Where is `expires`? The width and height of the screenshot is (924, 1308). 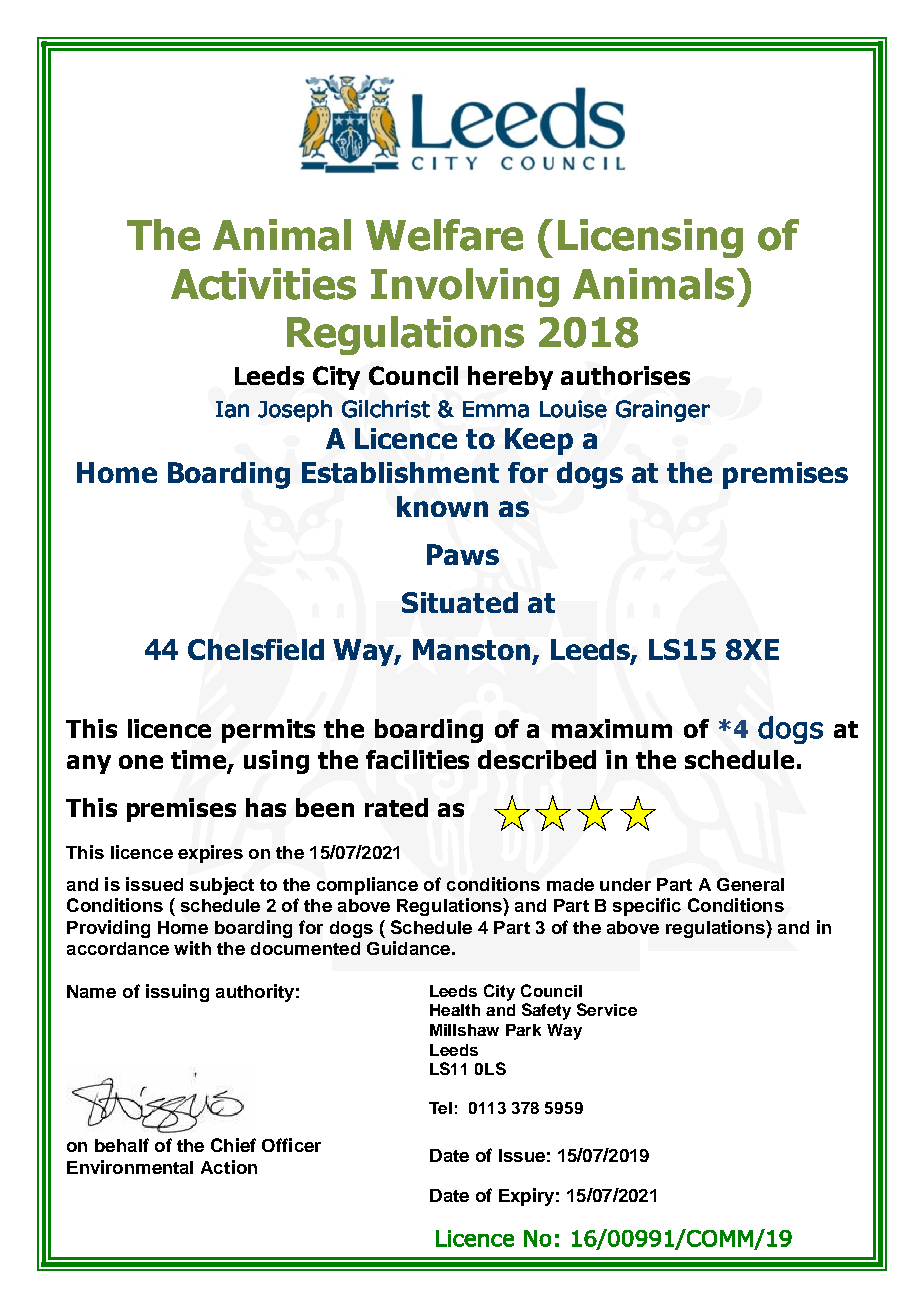 expires is located at coordinates (210, 854).
